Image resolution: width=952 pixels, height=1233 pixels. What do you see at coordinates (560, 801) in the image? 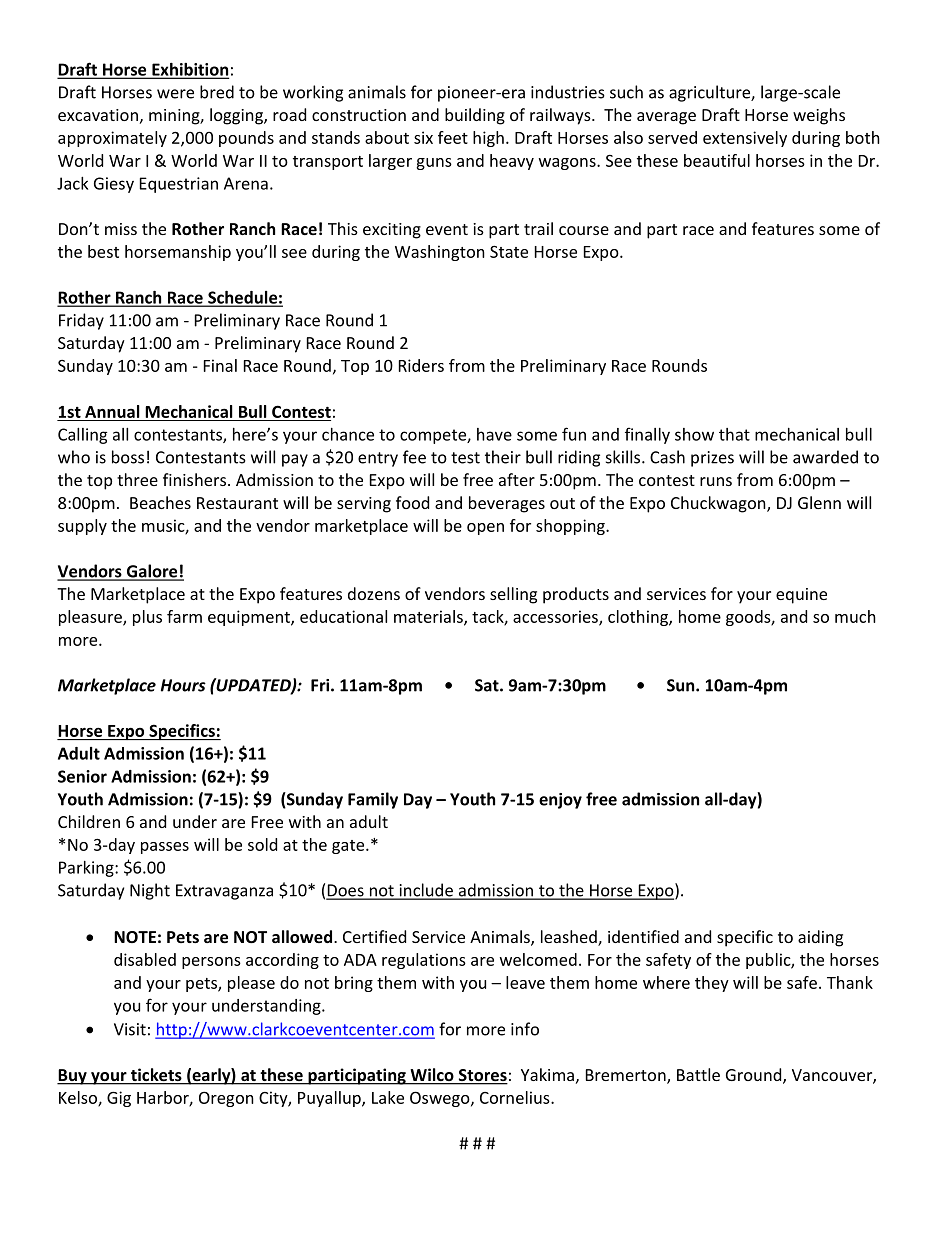
I see `enjoy` at bounding box center [560, 801].
